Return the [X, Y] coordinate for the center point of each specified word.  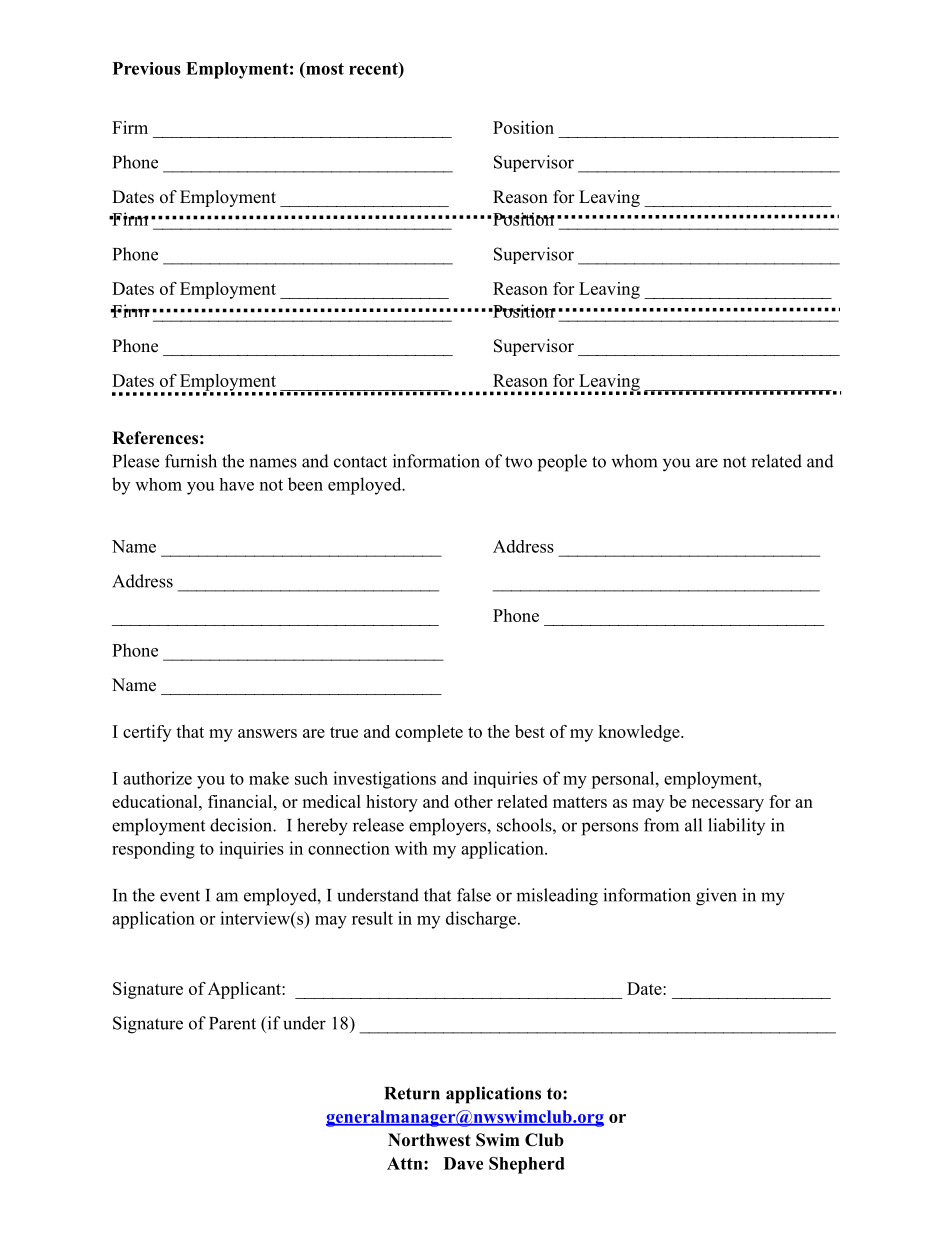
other [473, 801]
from [661, 825]
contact [360, 462]
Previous [147, 68]
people [562, 463]
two [518, 462]
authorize [157, 778]
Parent [232, 1023]
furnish [191, 461]
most [324, 68]
